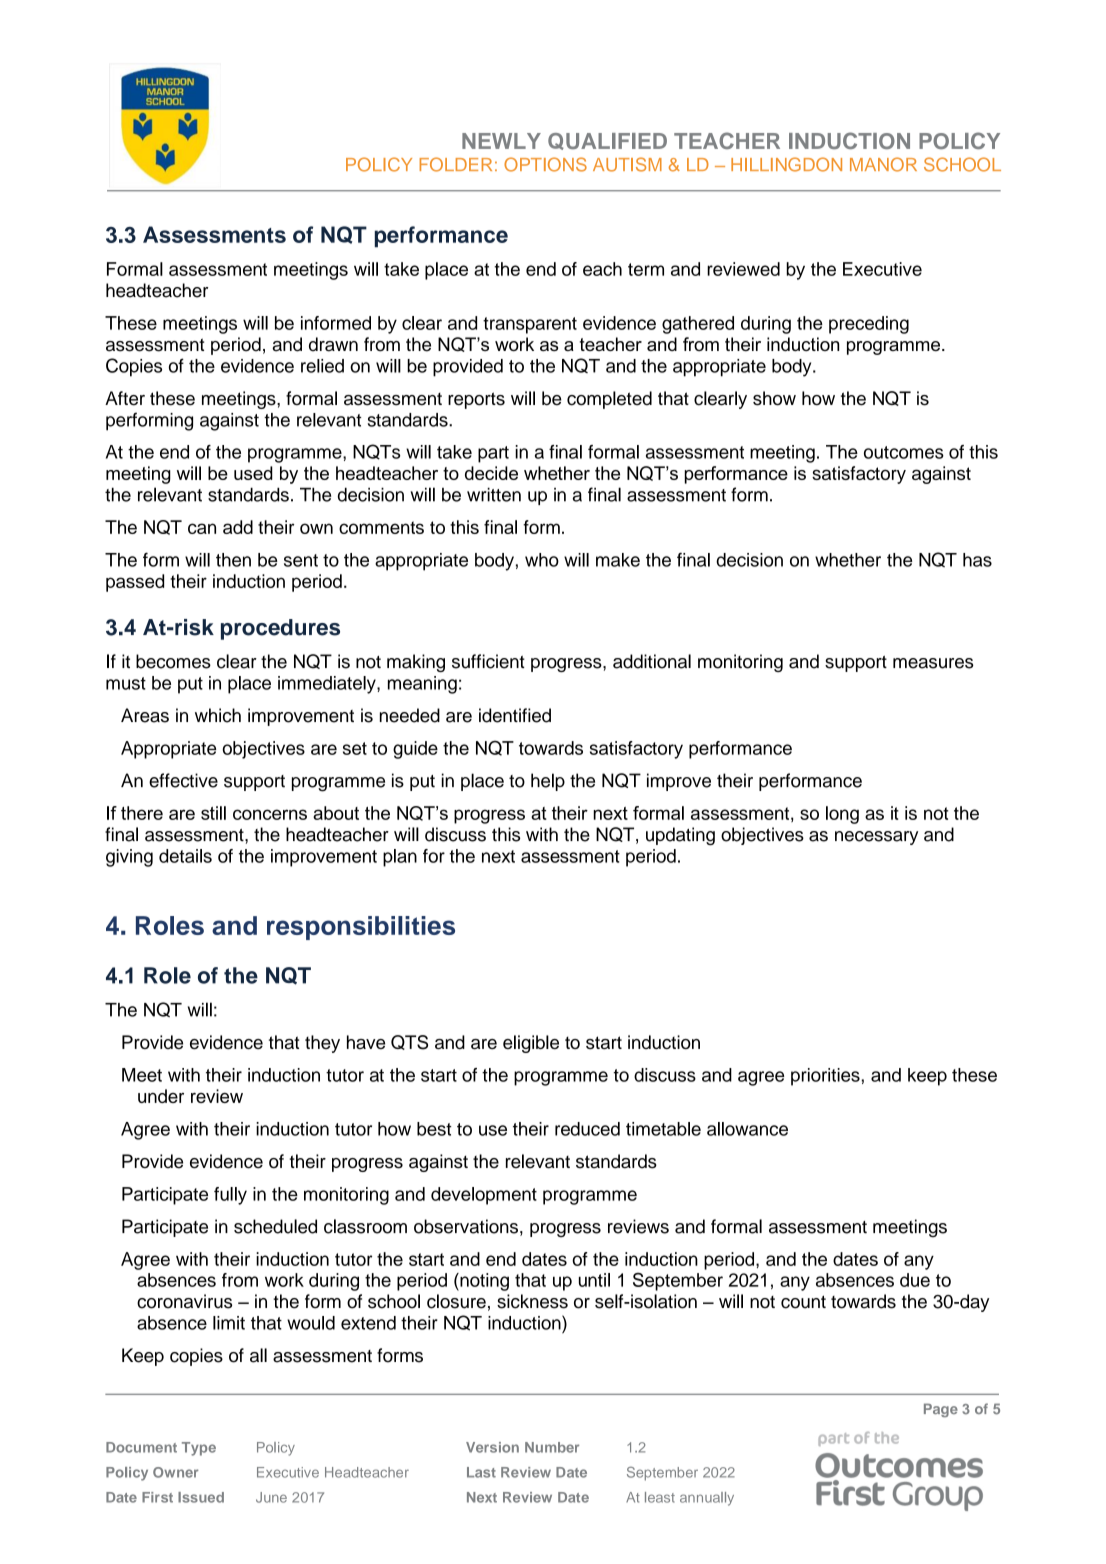 The width and height of the page is (1106, 1564). Describe the element at coordinates (455, 164) in the page. I see `FOLDER` at that location.
